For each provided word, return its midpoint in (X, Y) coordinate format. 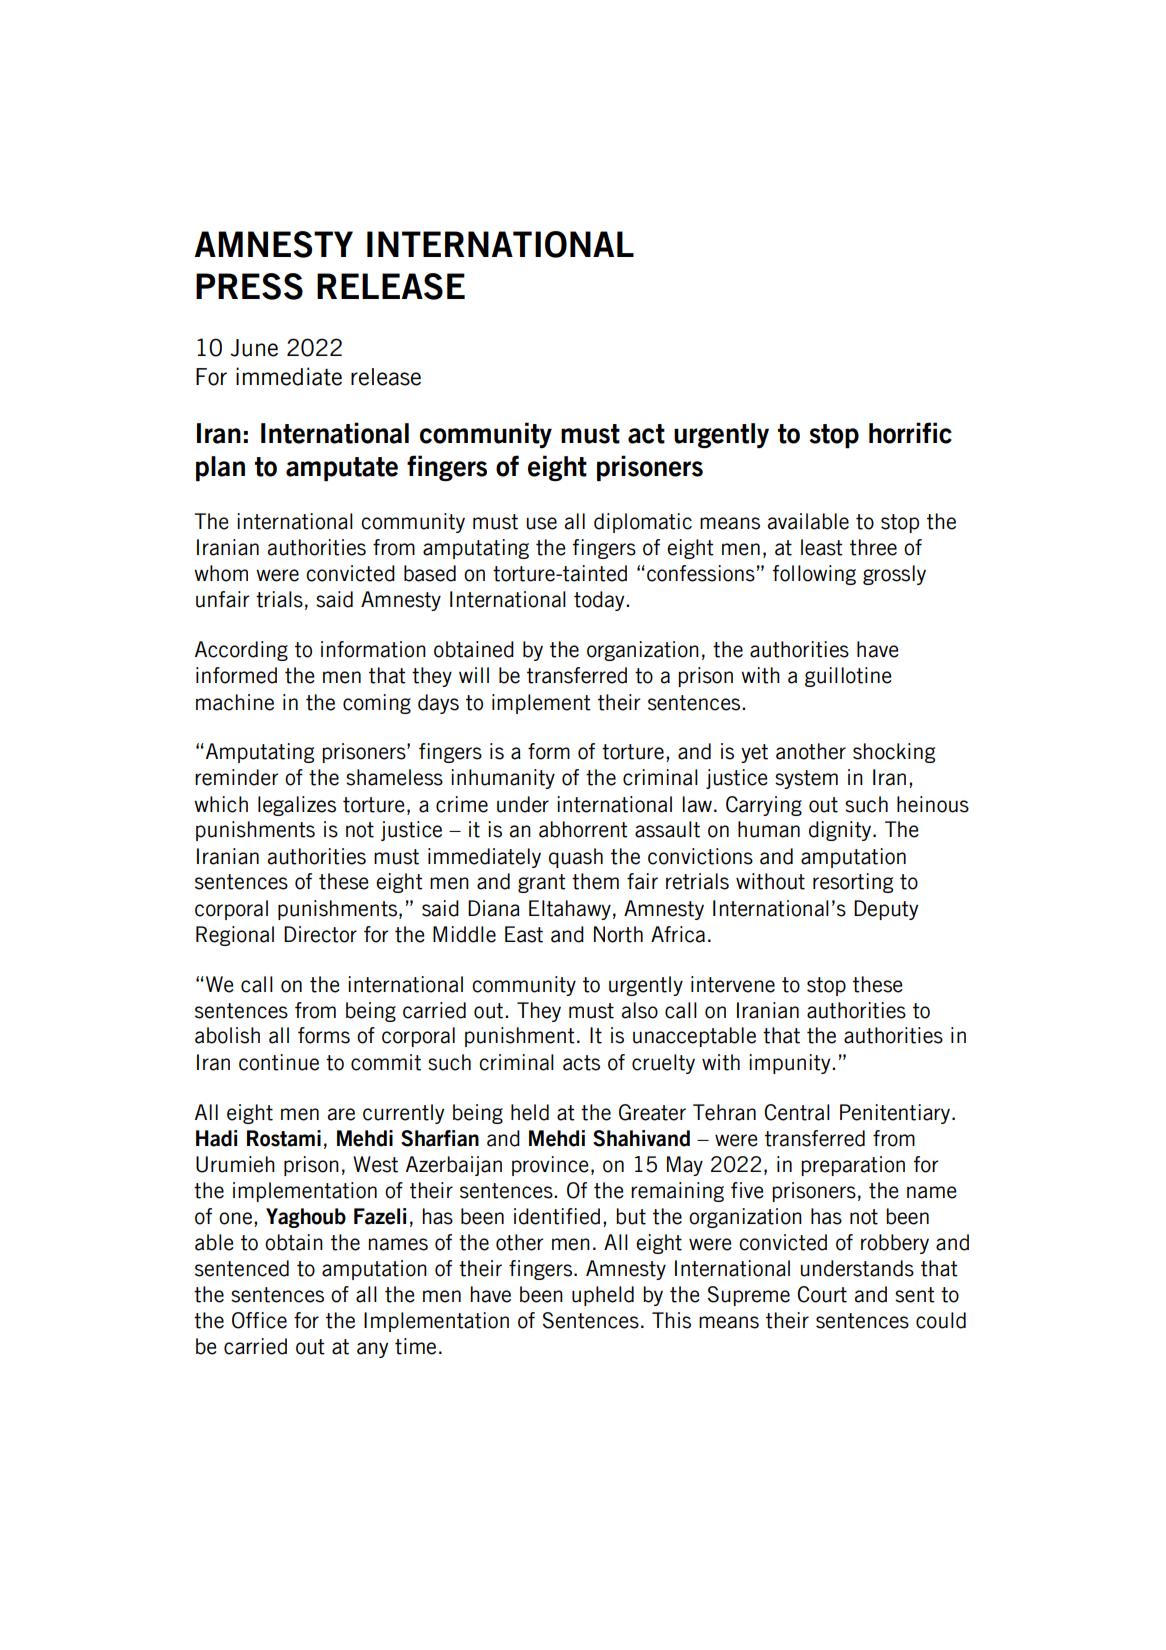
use (541, 523)
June (254, 348)
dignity (841, 831)
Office (259, 1320)
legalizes (297, 806)
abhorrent (583, 829)
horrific (910, 433)
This (671, 1320)
